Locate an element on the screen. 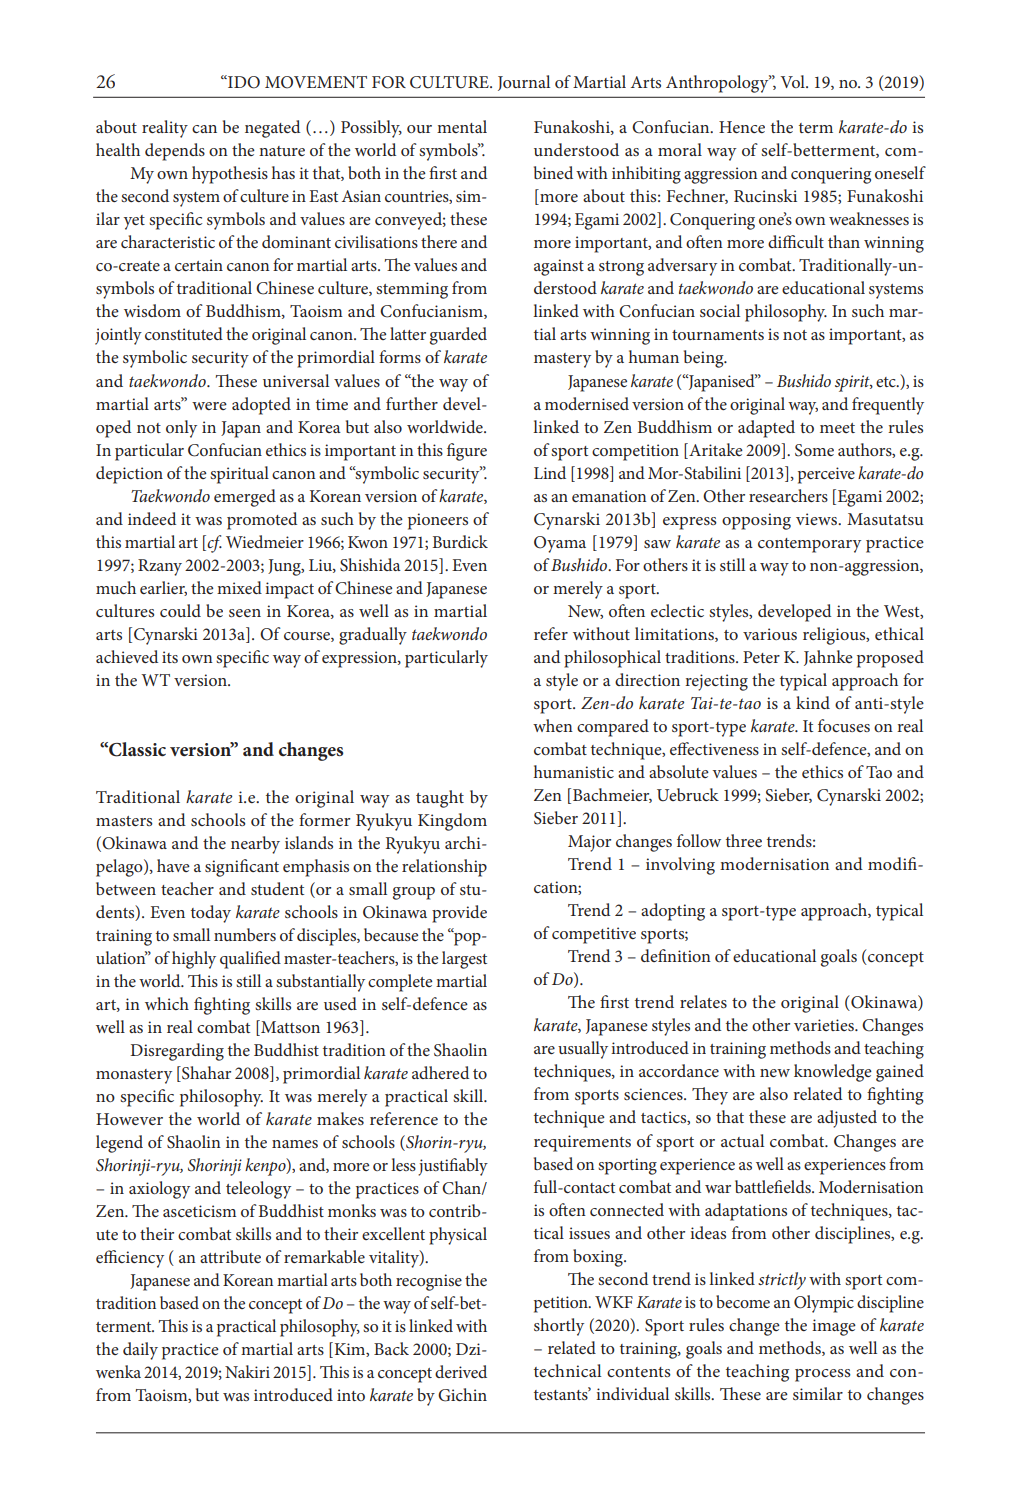 This screenshot has height=1506, width=1021. Hence is located at coordinates (742, 127).
